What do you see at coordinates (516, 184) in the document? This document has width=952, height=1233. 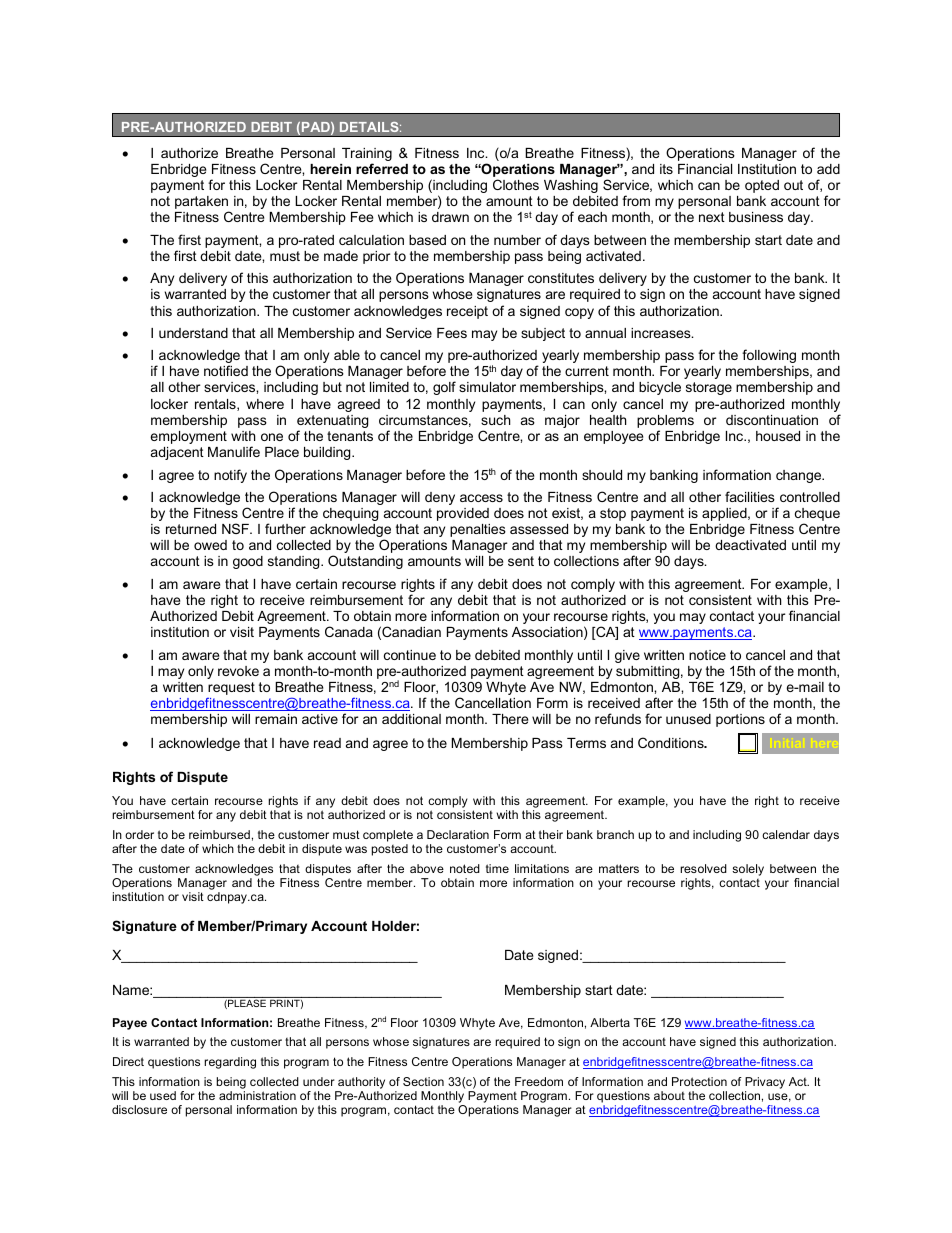 I see `Clothes` at bounding box center [516, 184].
